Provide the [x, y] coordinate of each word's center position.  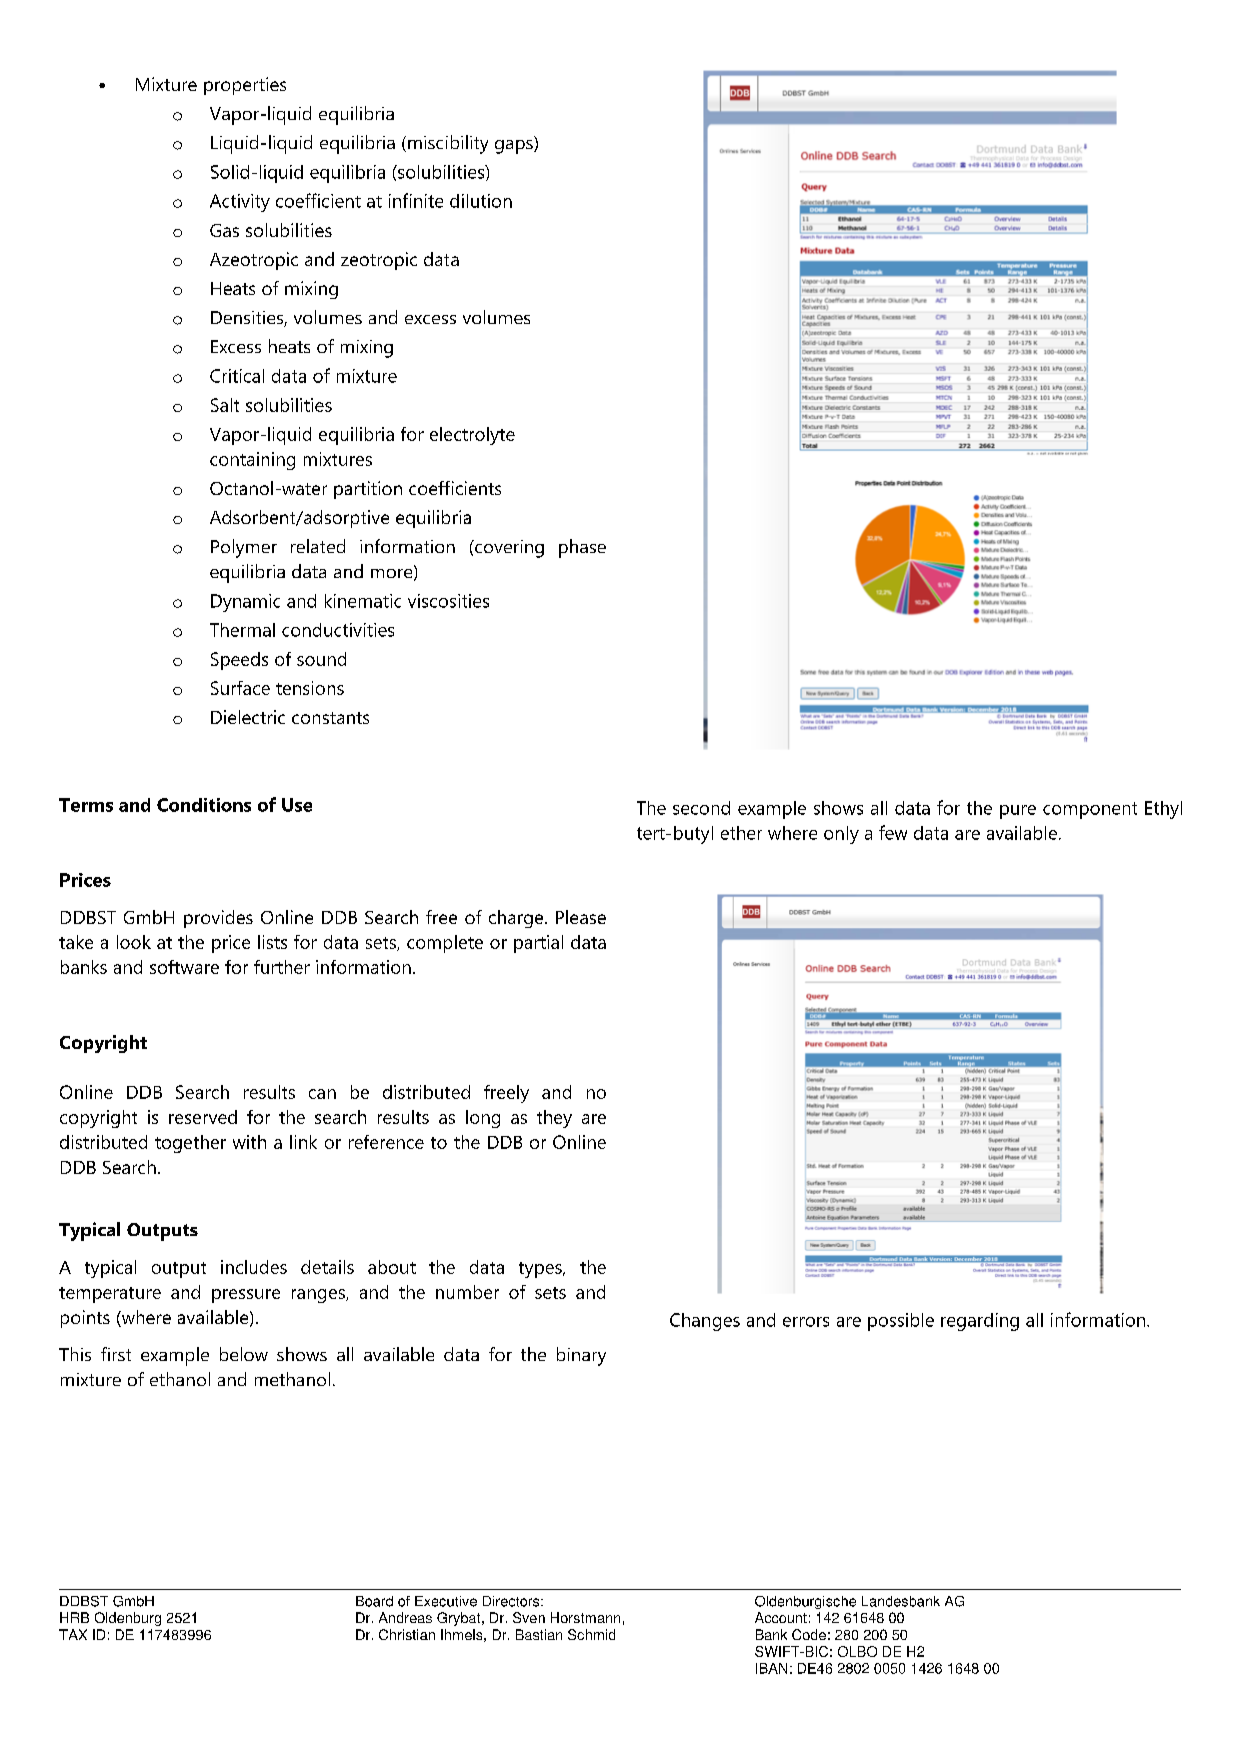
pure [1018, 812]
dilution [481, 201]
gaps [515, 147]
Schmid [591, 1634]
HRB [74, 1617]
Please [581, 917]
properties [245, 86]
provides [218, 919]
